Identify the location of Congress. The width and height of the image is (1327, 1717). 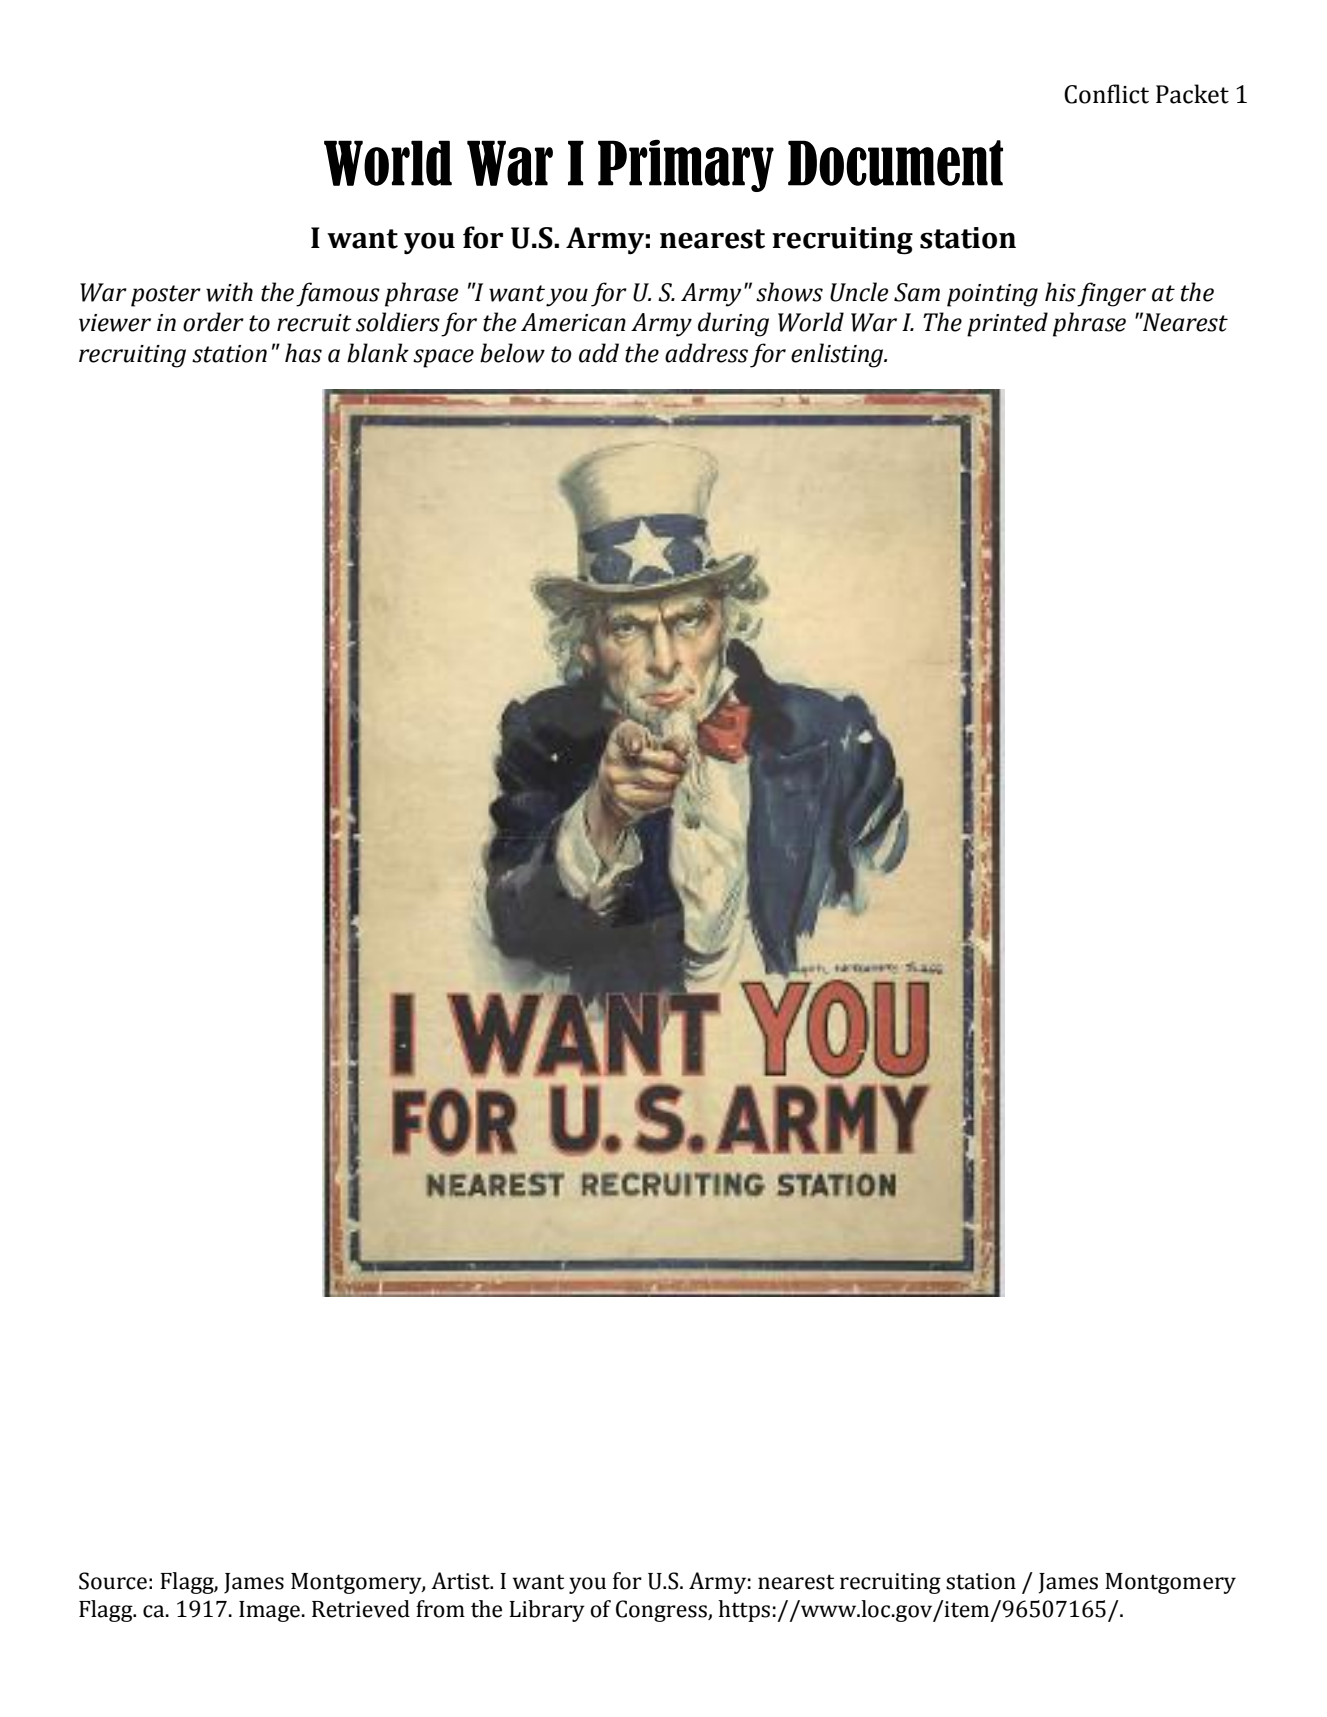
(662, 1611).
